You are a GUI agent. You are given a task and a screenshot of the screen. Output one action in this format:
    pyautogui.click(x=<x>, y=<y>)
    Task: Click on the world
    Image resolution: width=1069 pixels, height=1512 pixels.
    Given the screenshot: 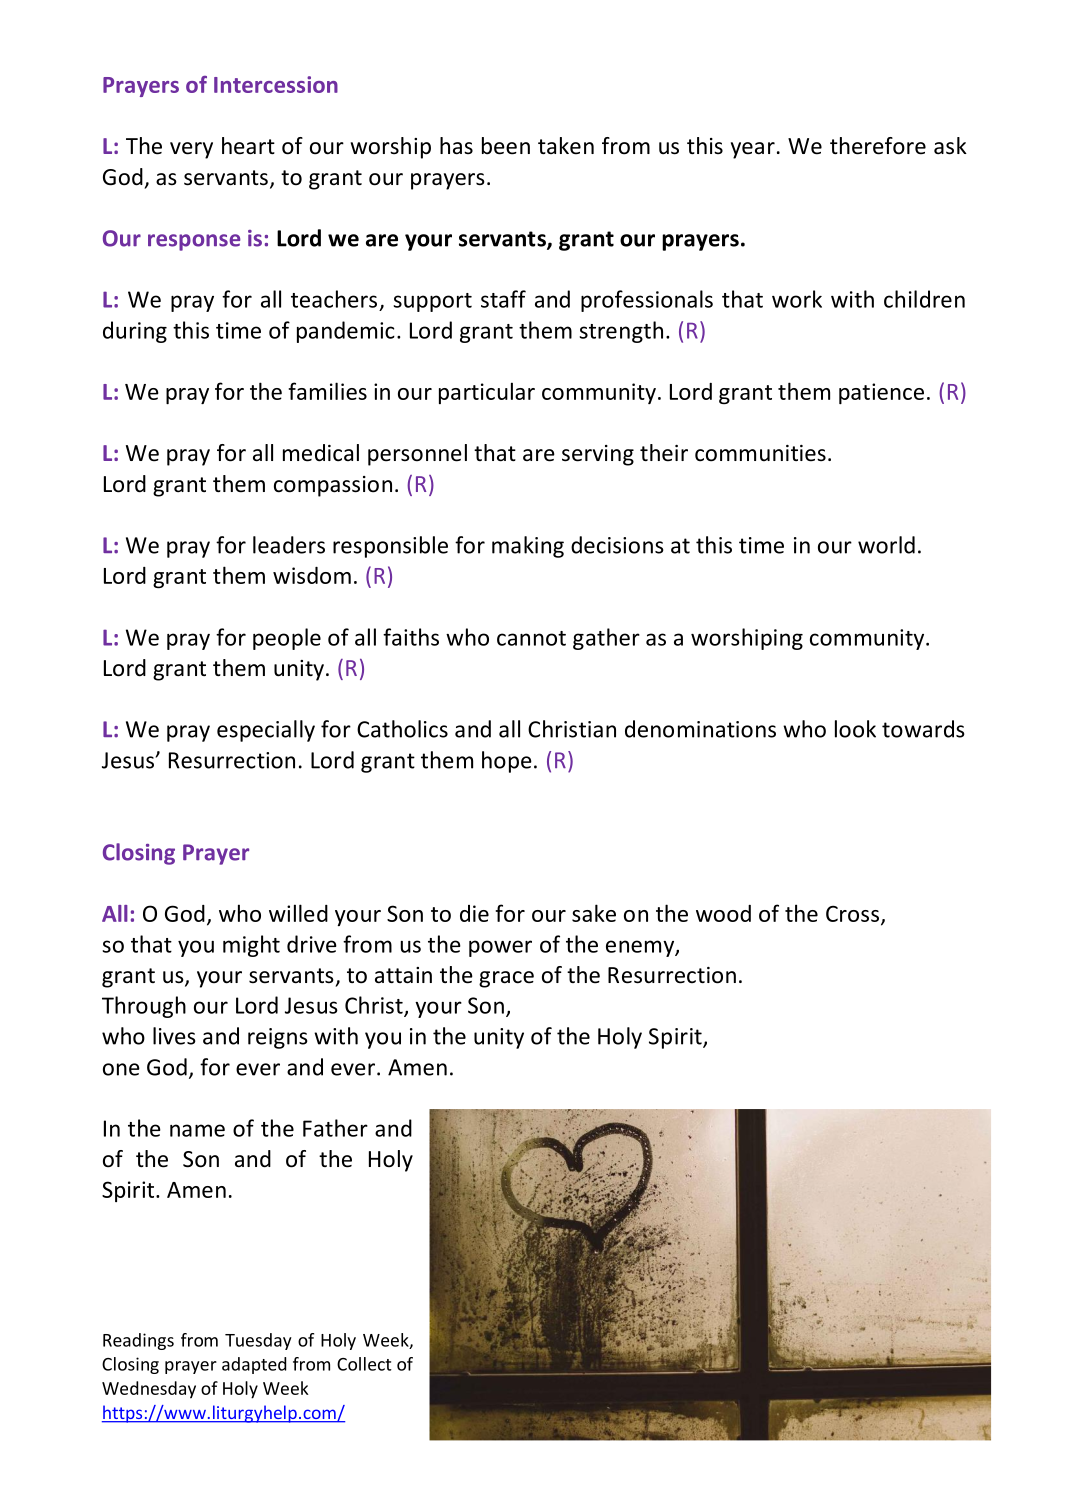 What is the action you would take?
    pyautogui.click(x=886, y=545)
